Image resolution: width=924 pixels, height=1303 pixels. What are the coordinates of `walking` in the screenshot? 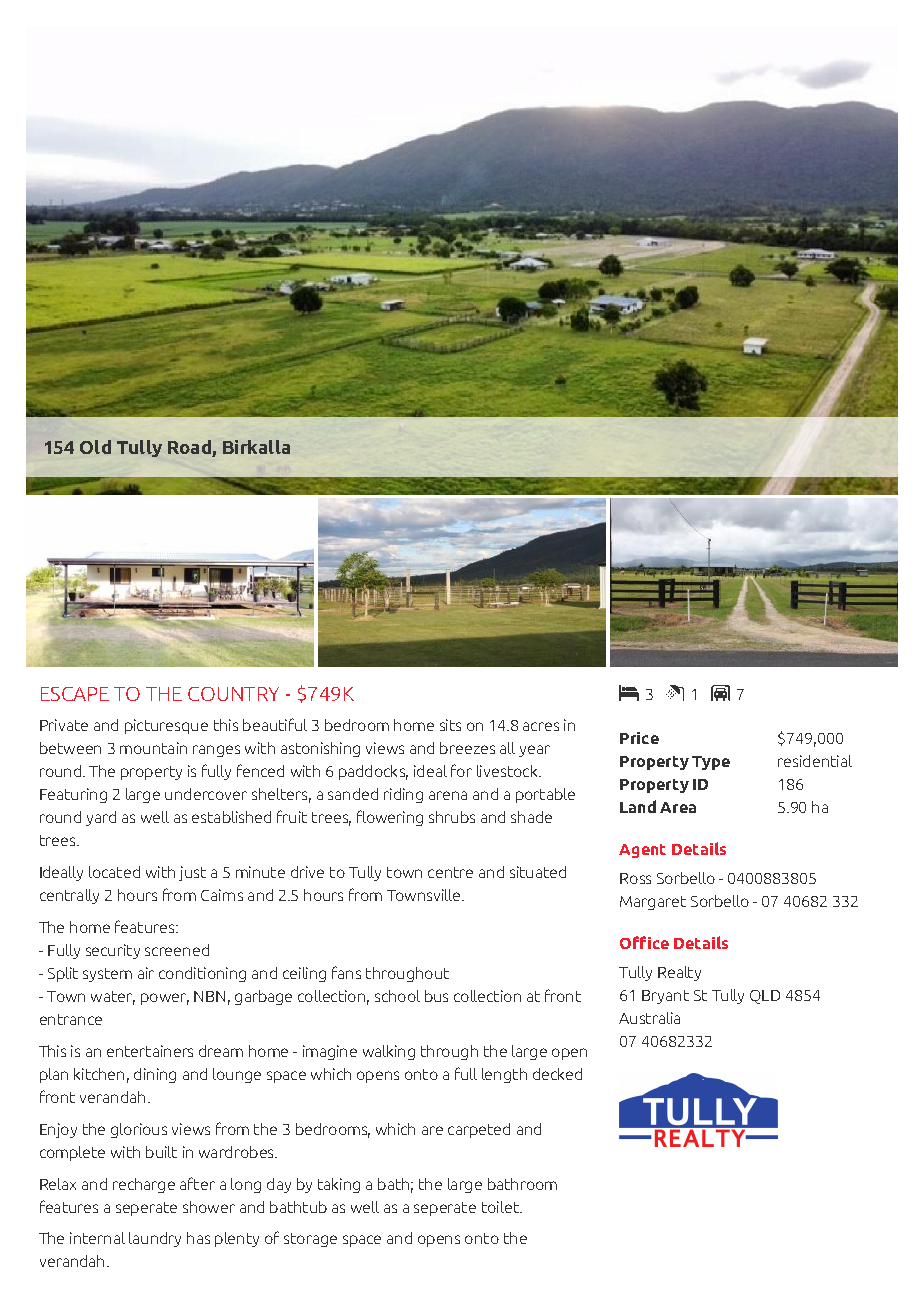 It's located at (389, 1052).
